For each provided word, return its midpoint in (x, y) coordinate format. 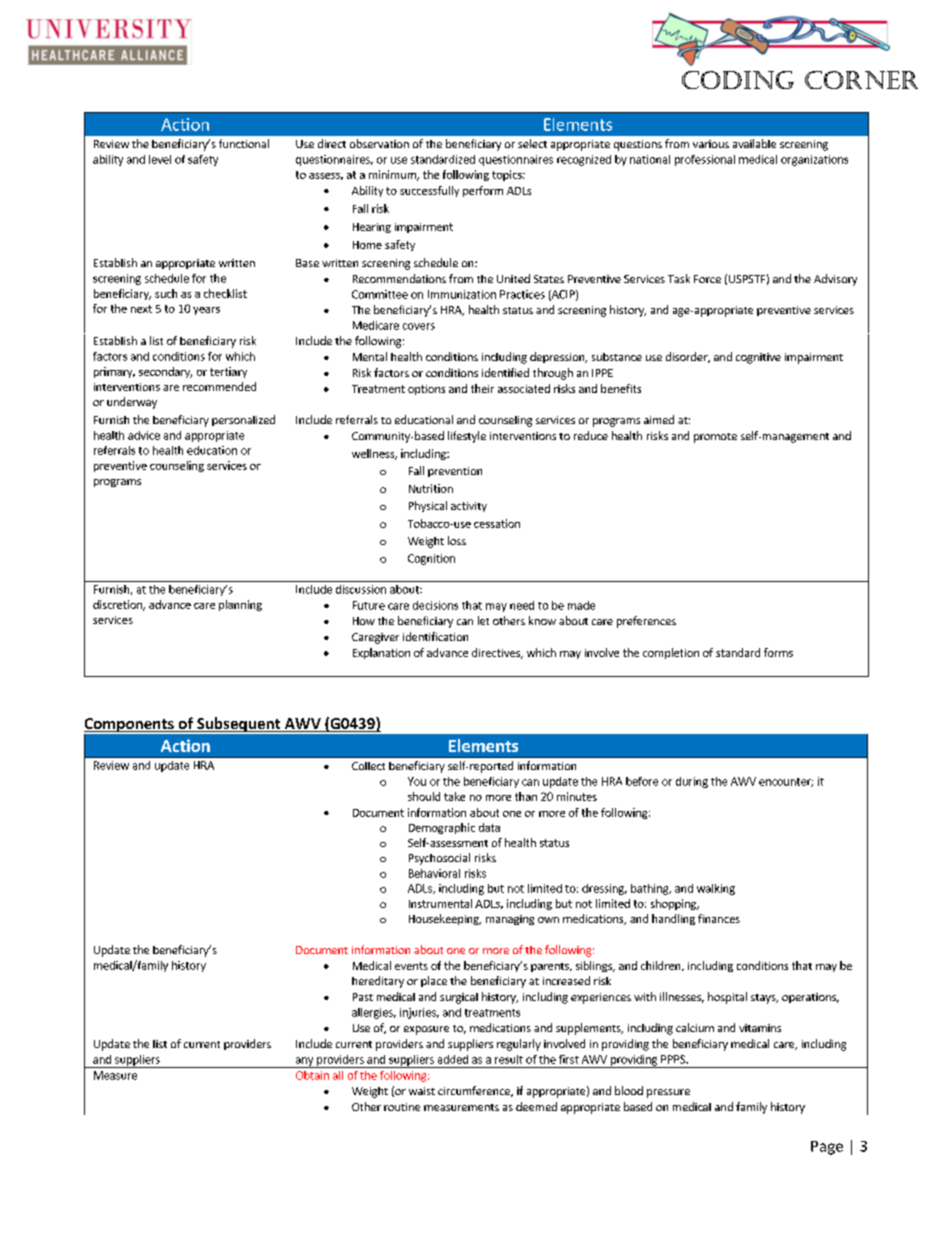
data (489, 827)
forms (778, 652)
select (532, 143)
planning (240, 605)
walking (716, 889)
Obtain (312, 1075)
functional (244, 143)
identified (505, 372)
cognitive (758, 358)
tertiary (228, 372)
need (522, 605)
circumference (475, 1091)
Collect (368, 766)
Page (827, 1148)
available (754, 143)
